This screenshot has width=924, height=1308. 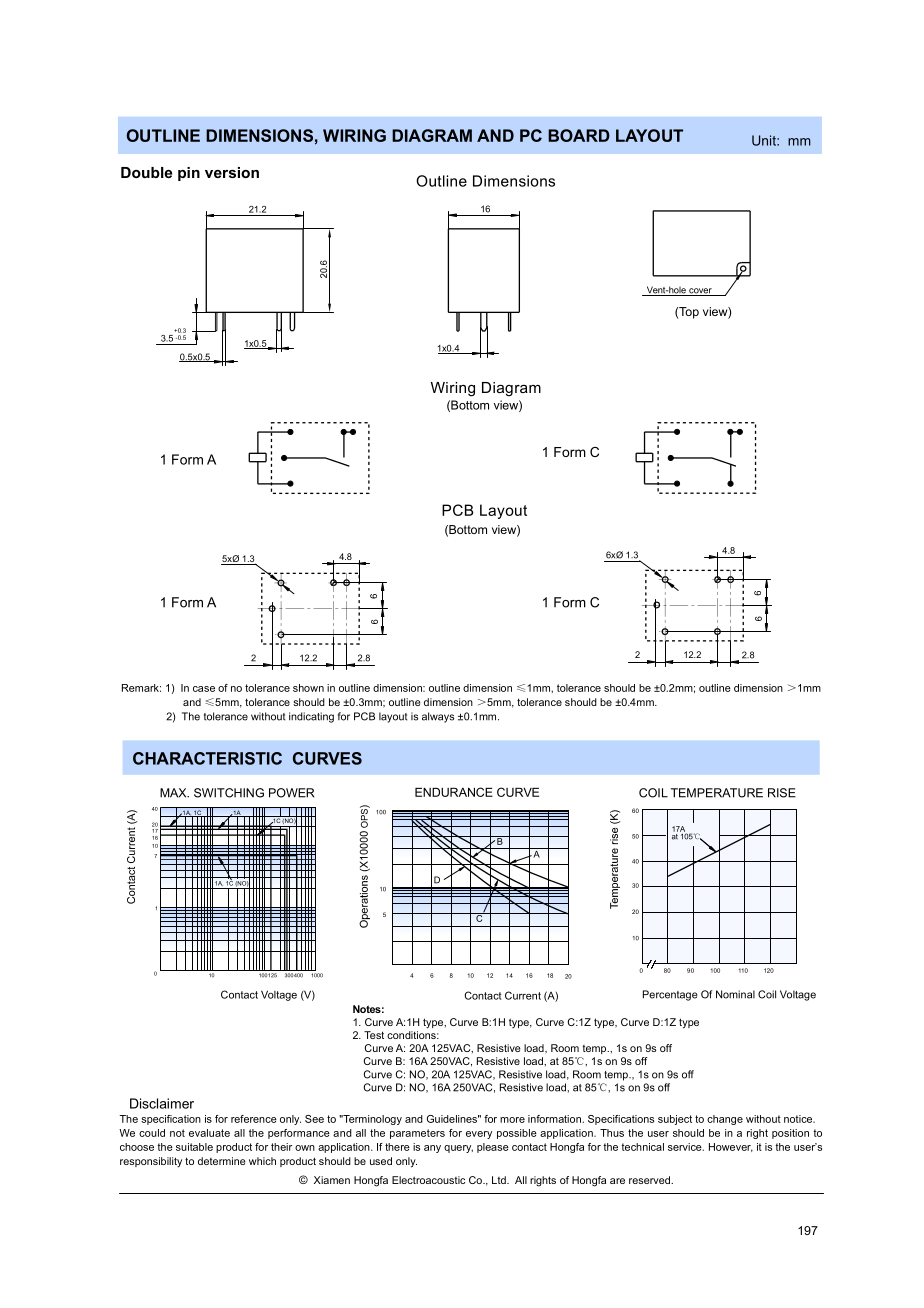 What do you see at coordinates (523, 995) in the screenshot?
I see `Current` at bounding box center [523, 995].
